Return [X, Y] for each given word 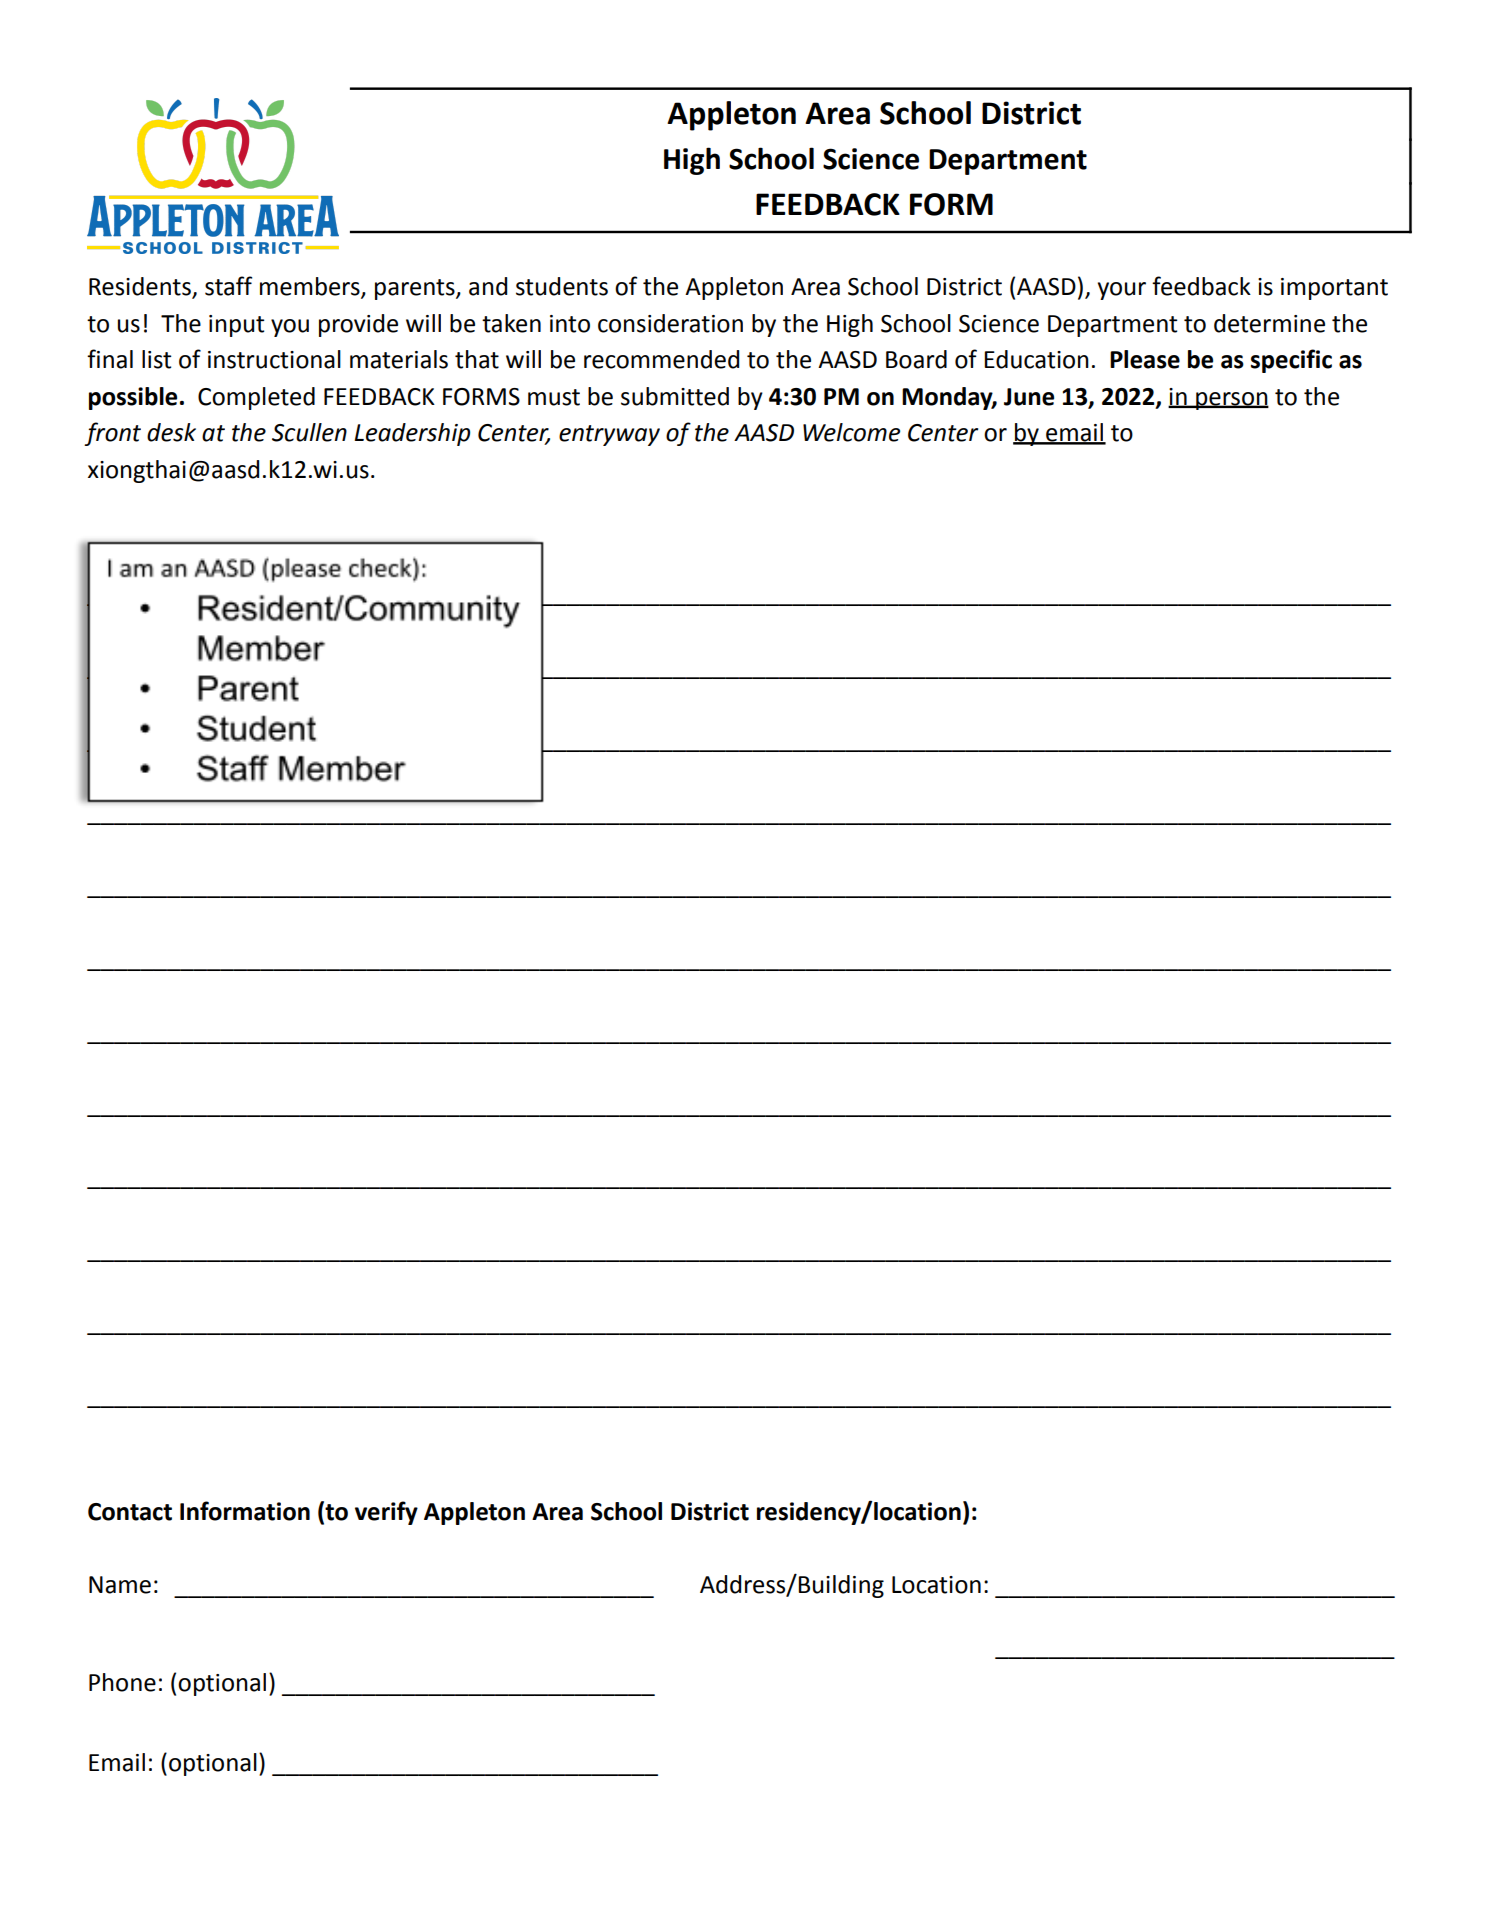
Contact [130, 1512]
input [237, 326]
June [1029, 397]
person [1231, 401]
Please [1145, 359]
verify [386, 1513]
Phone [122, 1682]
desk [171, 432]
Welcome [851, 432]
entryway [609, 435]
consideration [670, 323]
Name [120, 1585]
